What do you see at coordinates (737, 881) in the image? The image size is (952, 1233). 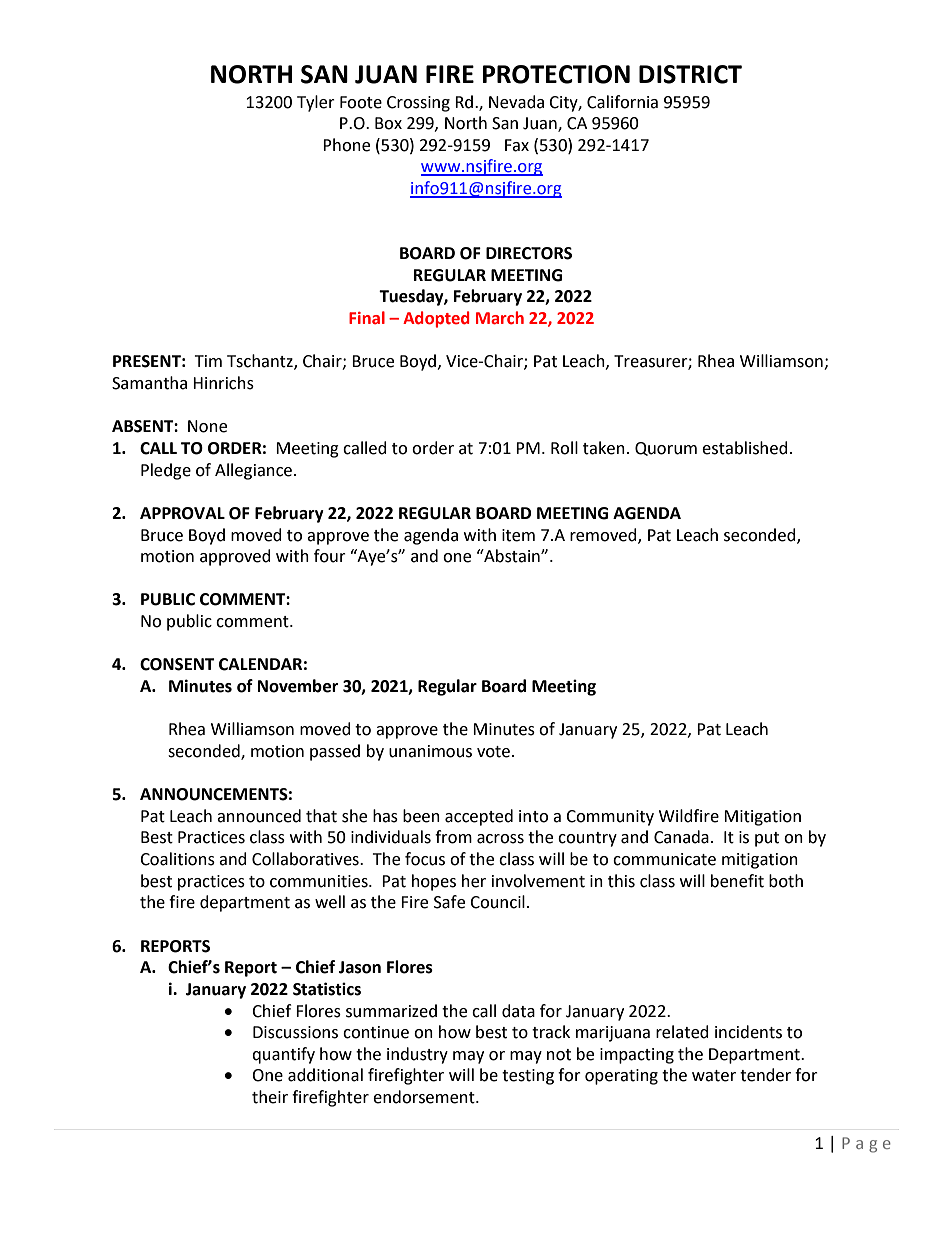 I see `benefit` at bounding box center [737, 881].
